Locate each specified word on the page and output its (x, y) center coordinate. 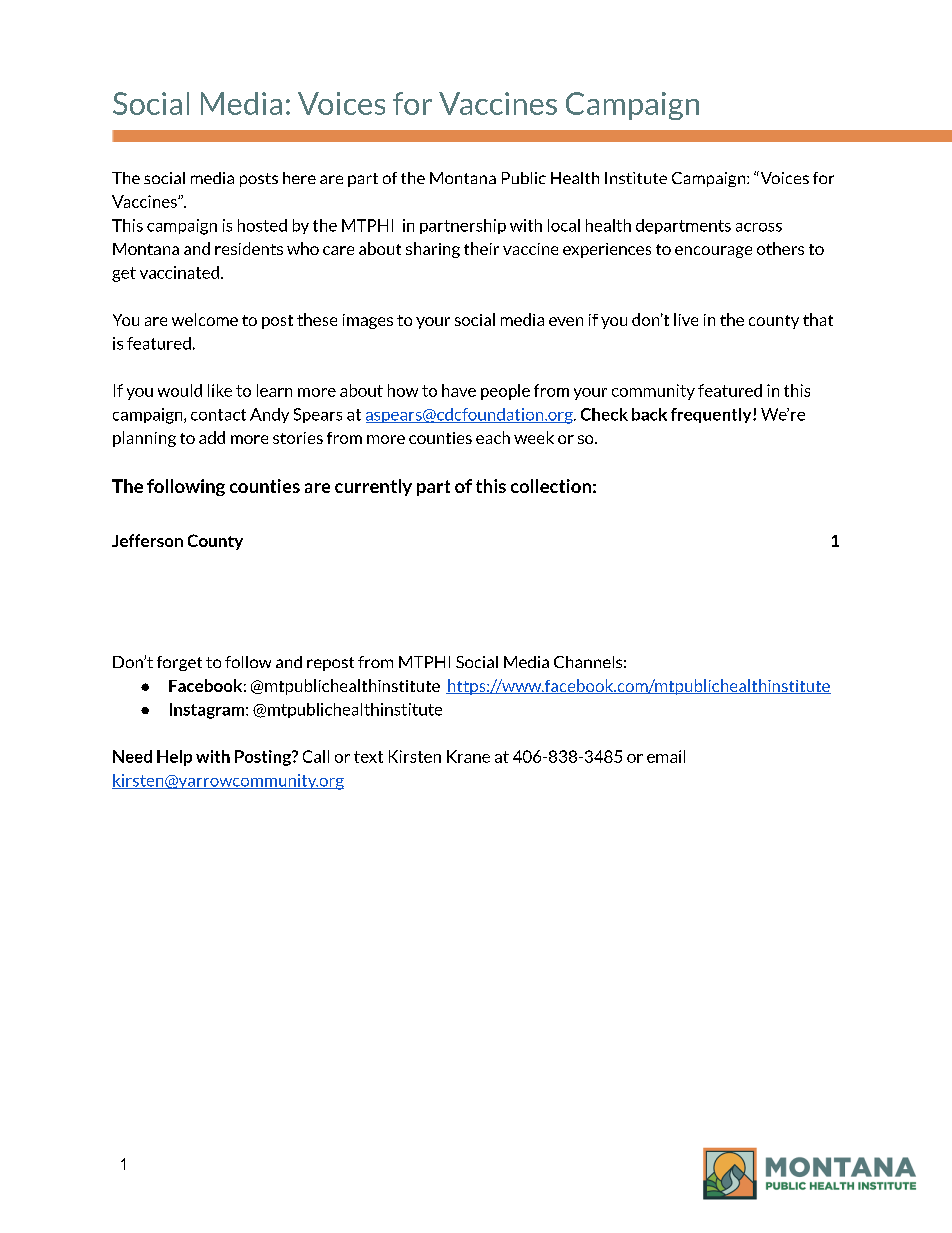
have (459, 390)
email (666, 756)
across (759, 227)
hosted (262, 225)
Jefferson (147, 540)
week (534, 437)
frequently (712, 415)
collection (551, 486)
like (220, 390)
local (564, 225)
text (368, 757)
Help (174, 758)
